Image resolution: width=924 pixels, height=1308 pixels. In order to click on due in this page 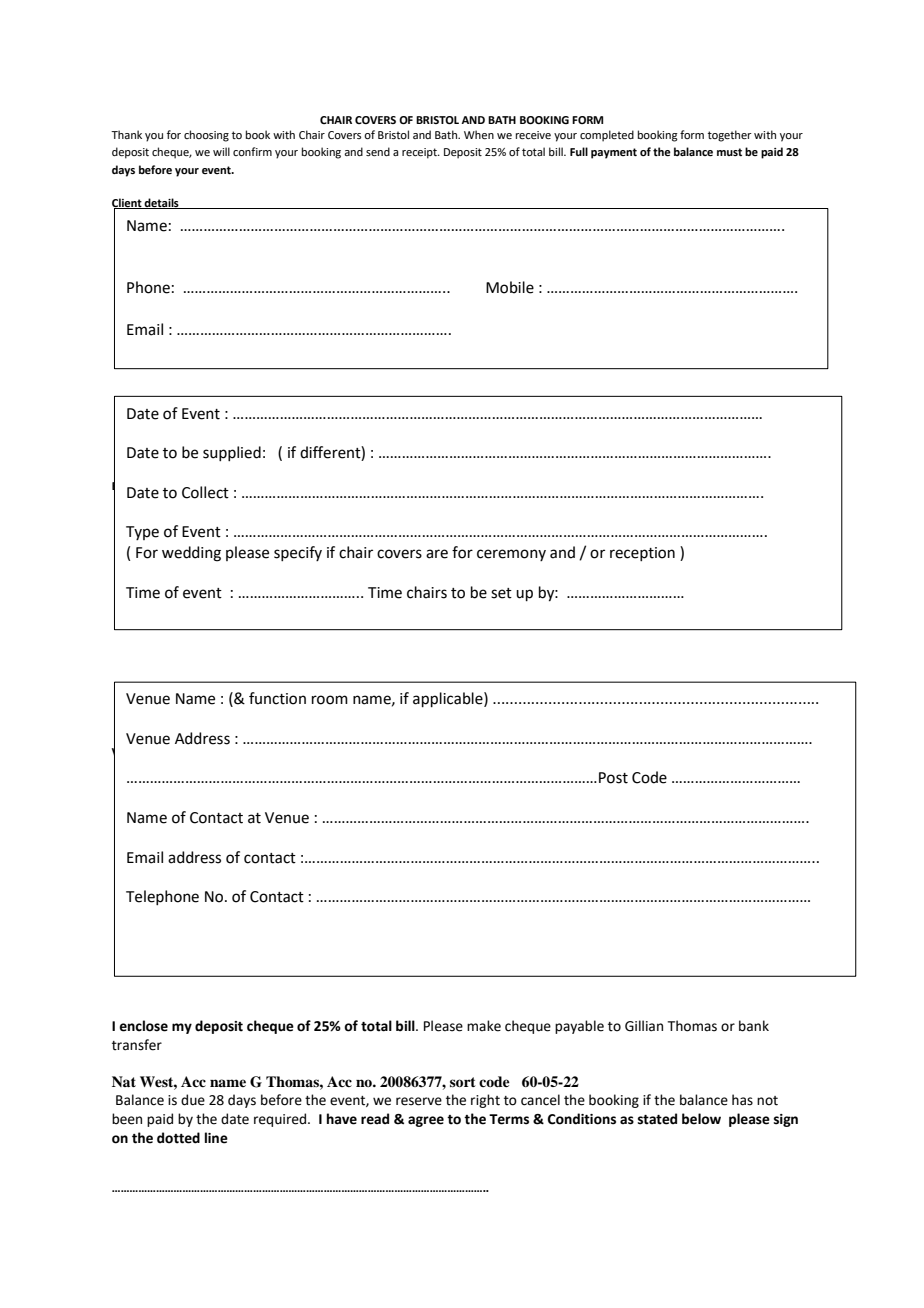, I will do `click(193, 1100)`.
